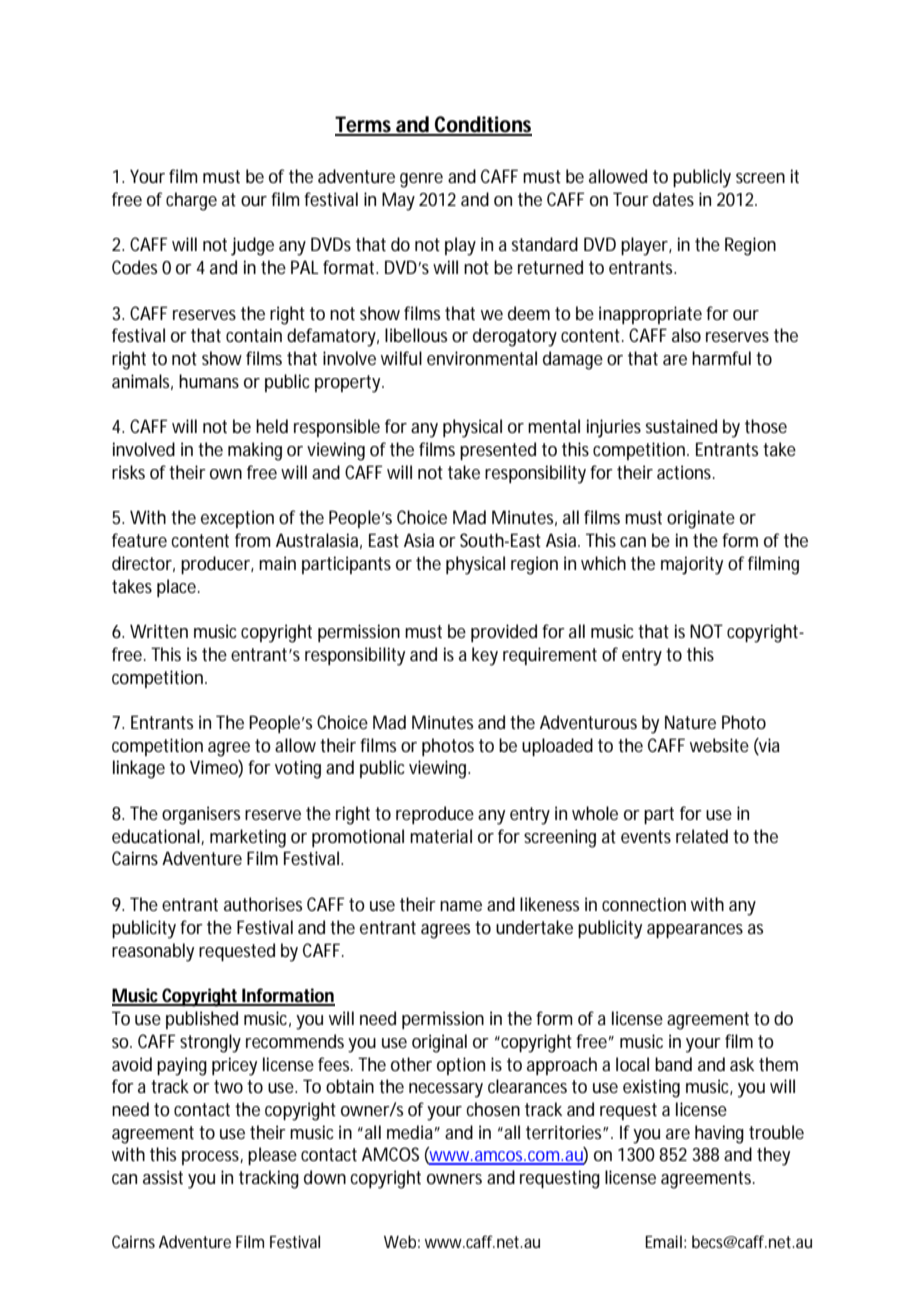 Image resolution: width=924 pixels, height=1308 pixels. What do you see at coordinates (485, 656) in the screenshot?
I see `key` at bounding box center [485, 656].
